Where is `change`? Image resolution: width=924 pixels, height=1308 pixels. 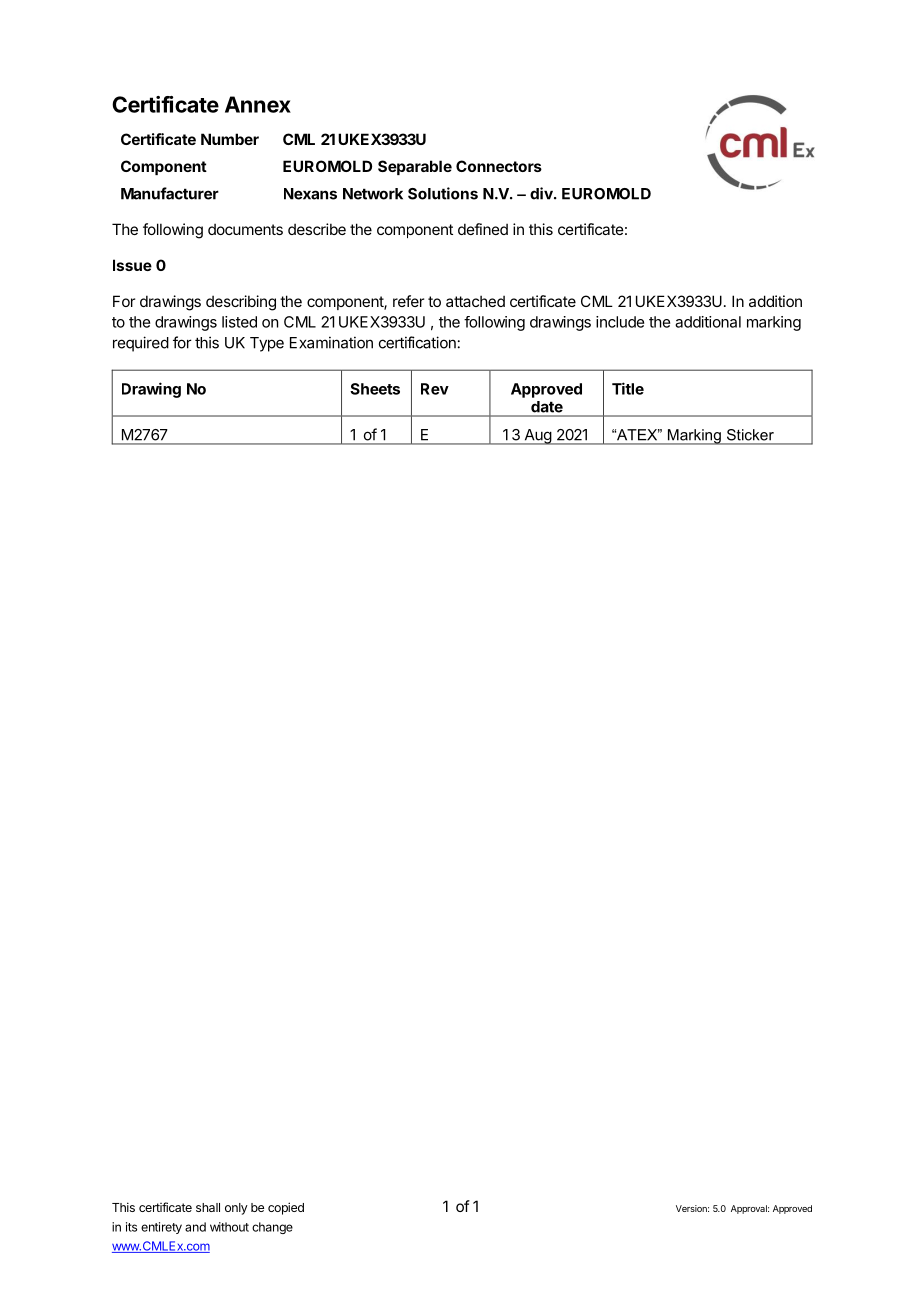
change is located at coordinates (272, 1228).
